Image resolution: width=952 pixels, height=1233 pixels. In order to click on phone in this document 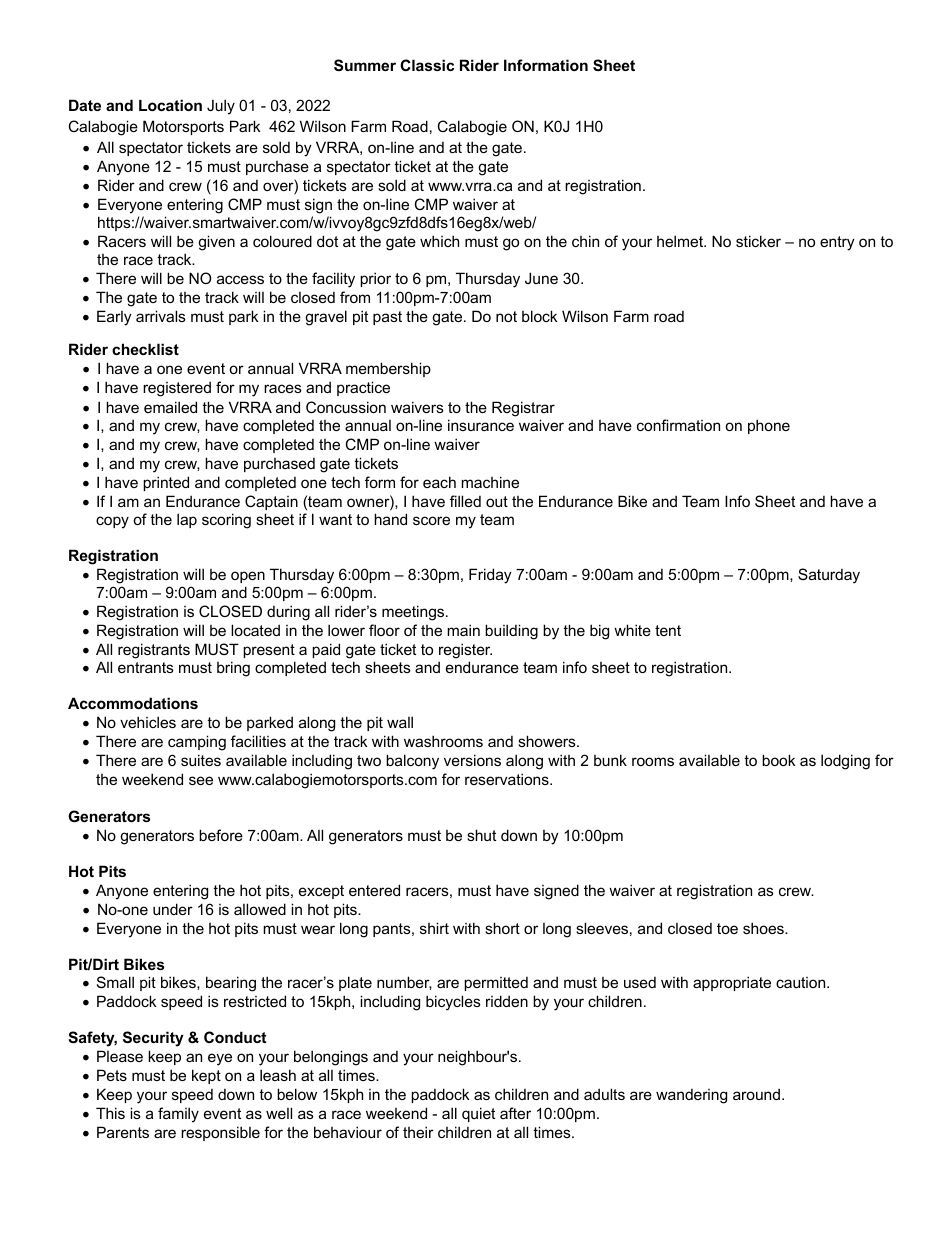, I will do `click(769, 426)`.
